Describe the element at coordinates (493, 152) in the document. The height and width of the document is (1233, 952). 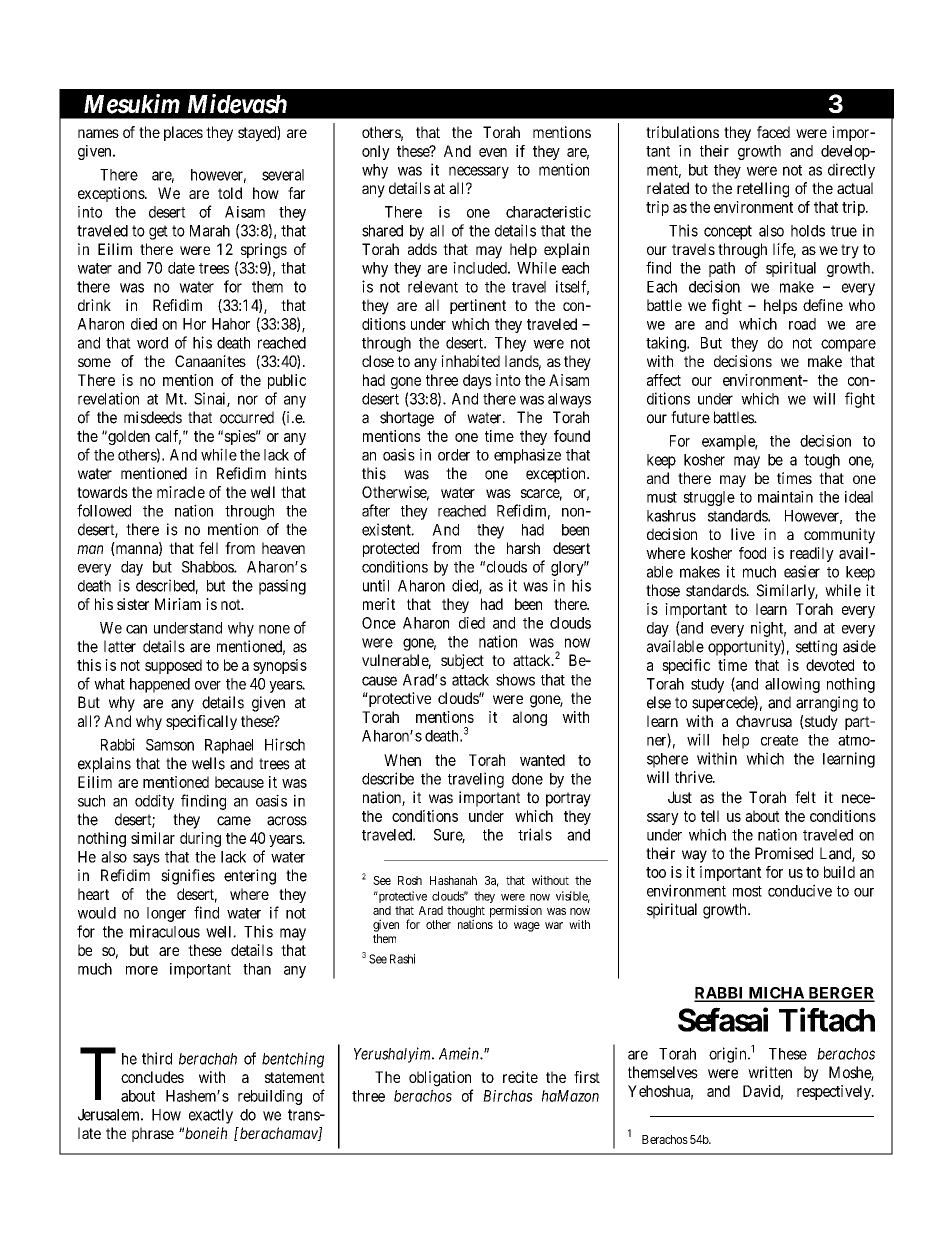
I see `even` at that location.
